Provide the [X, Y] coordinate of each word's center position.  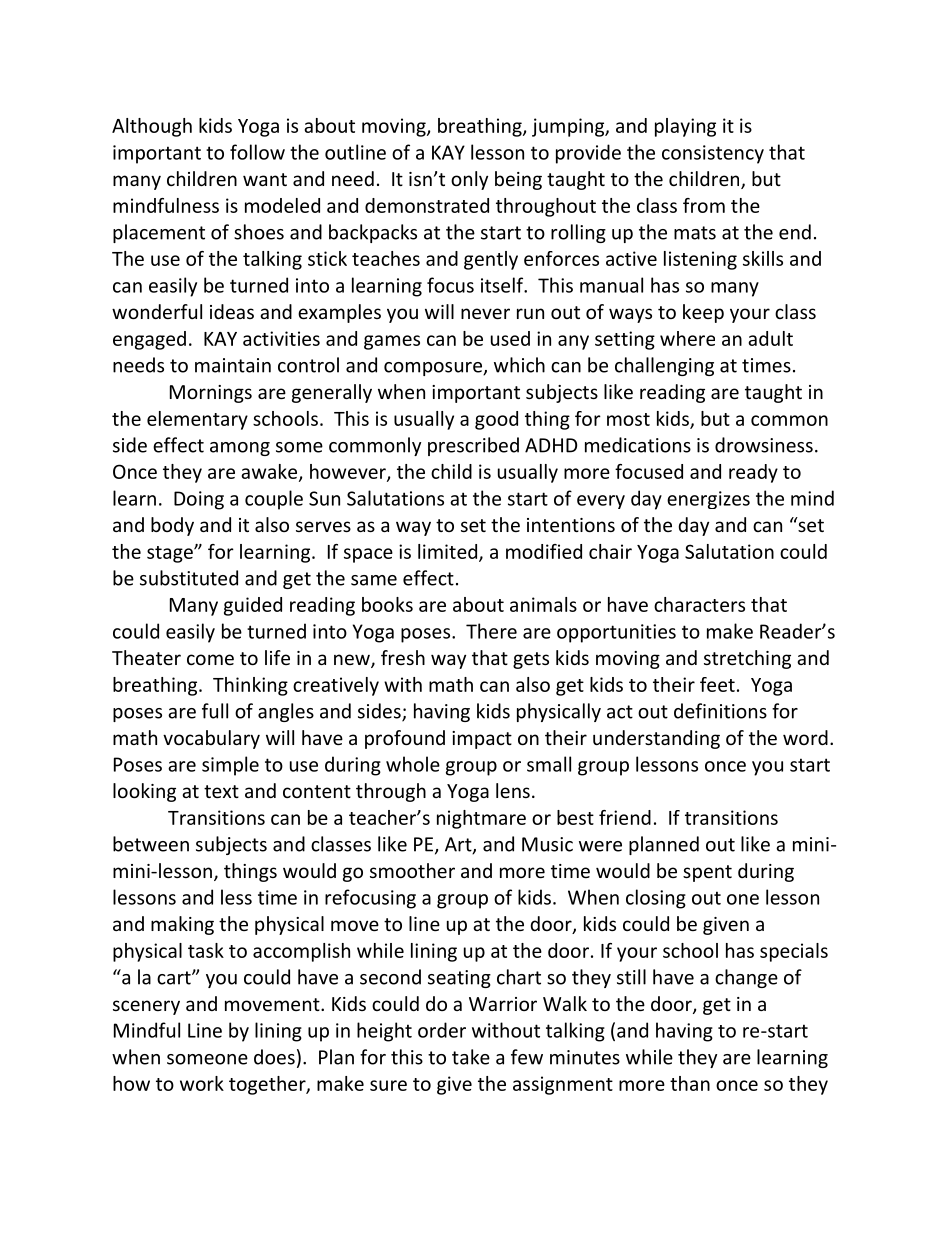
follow [257, 152]
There [491, 631]
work [202, 1083]
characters [699, 604]
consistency [713, 154]
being [518, 180]
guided [253, 606]
